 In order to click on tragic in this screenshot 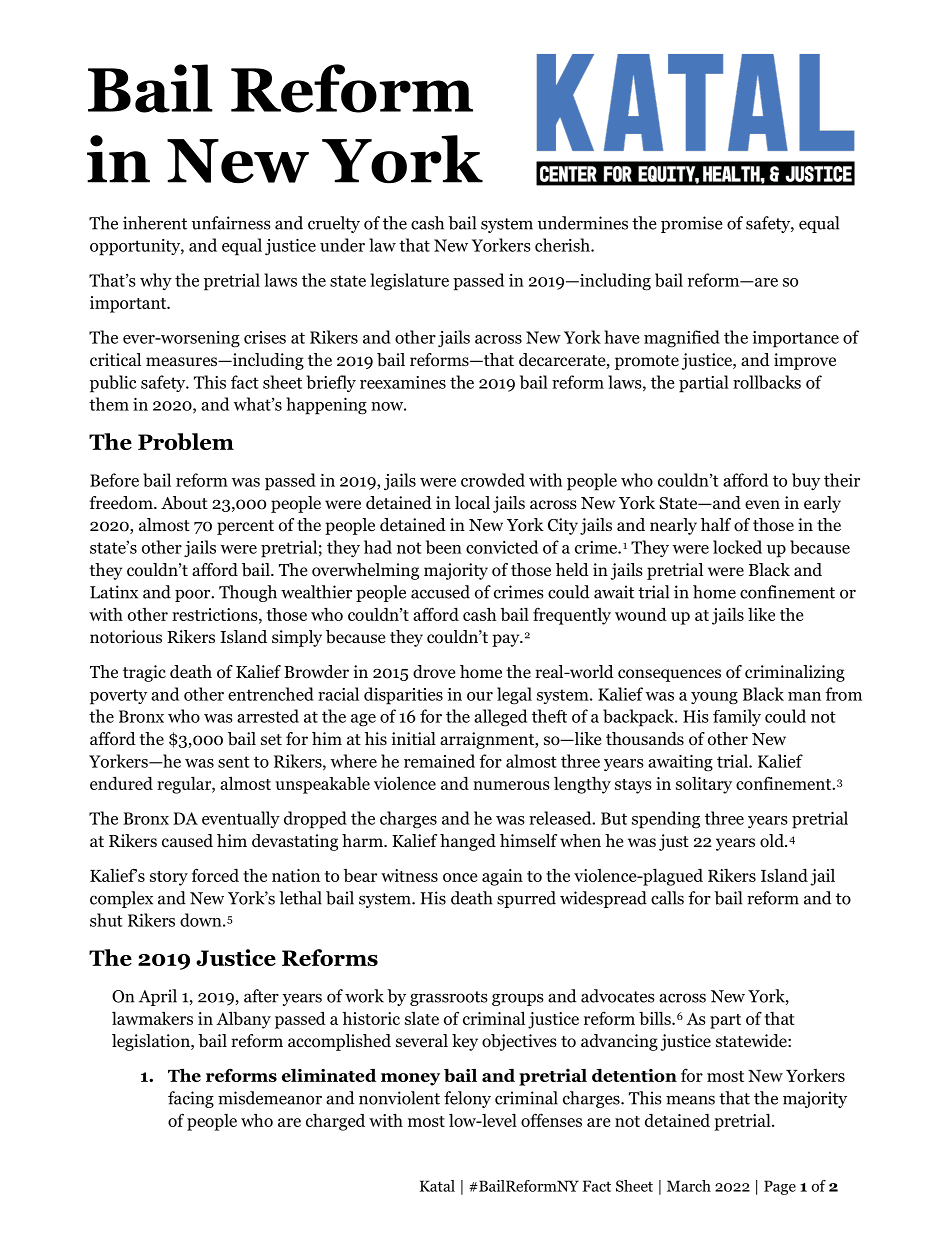, I will do `click(144, 673)`.
